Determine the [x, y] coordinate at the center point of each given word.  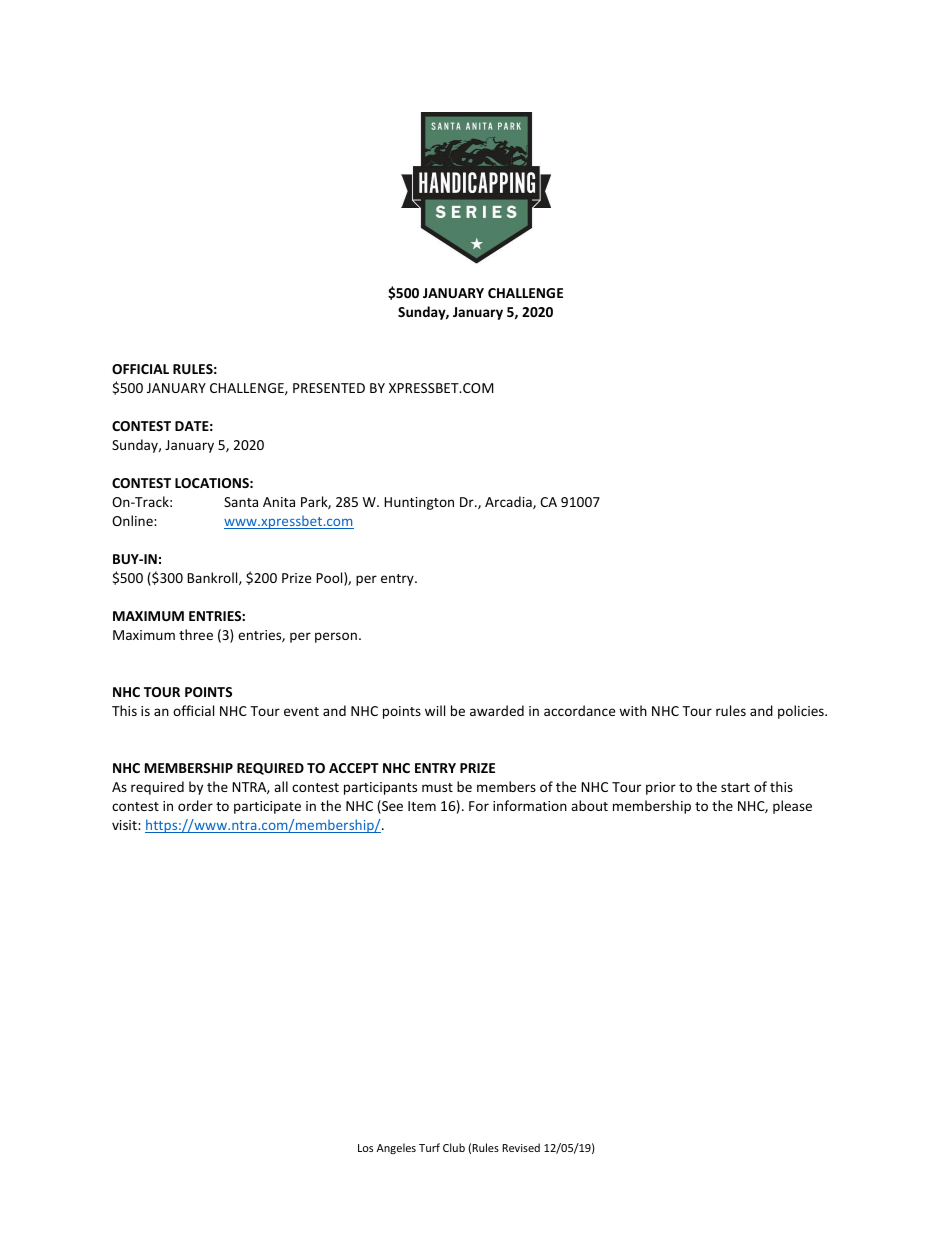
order [195, 805]
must [437, 787]
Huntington [419, 503]
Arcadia [509, 502]
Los [365, 1148]
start [735, 787]
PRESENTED [329, 388]
